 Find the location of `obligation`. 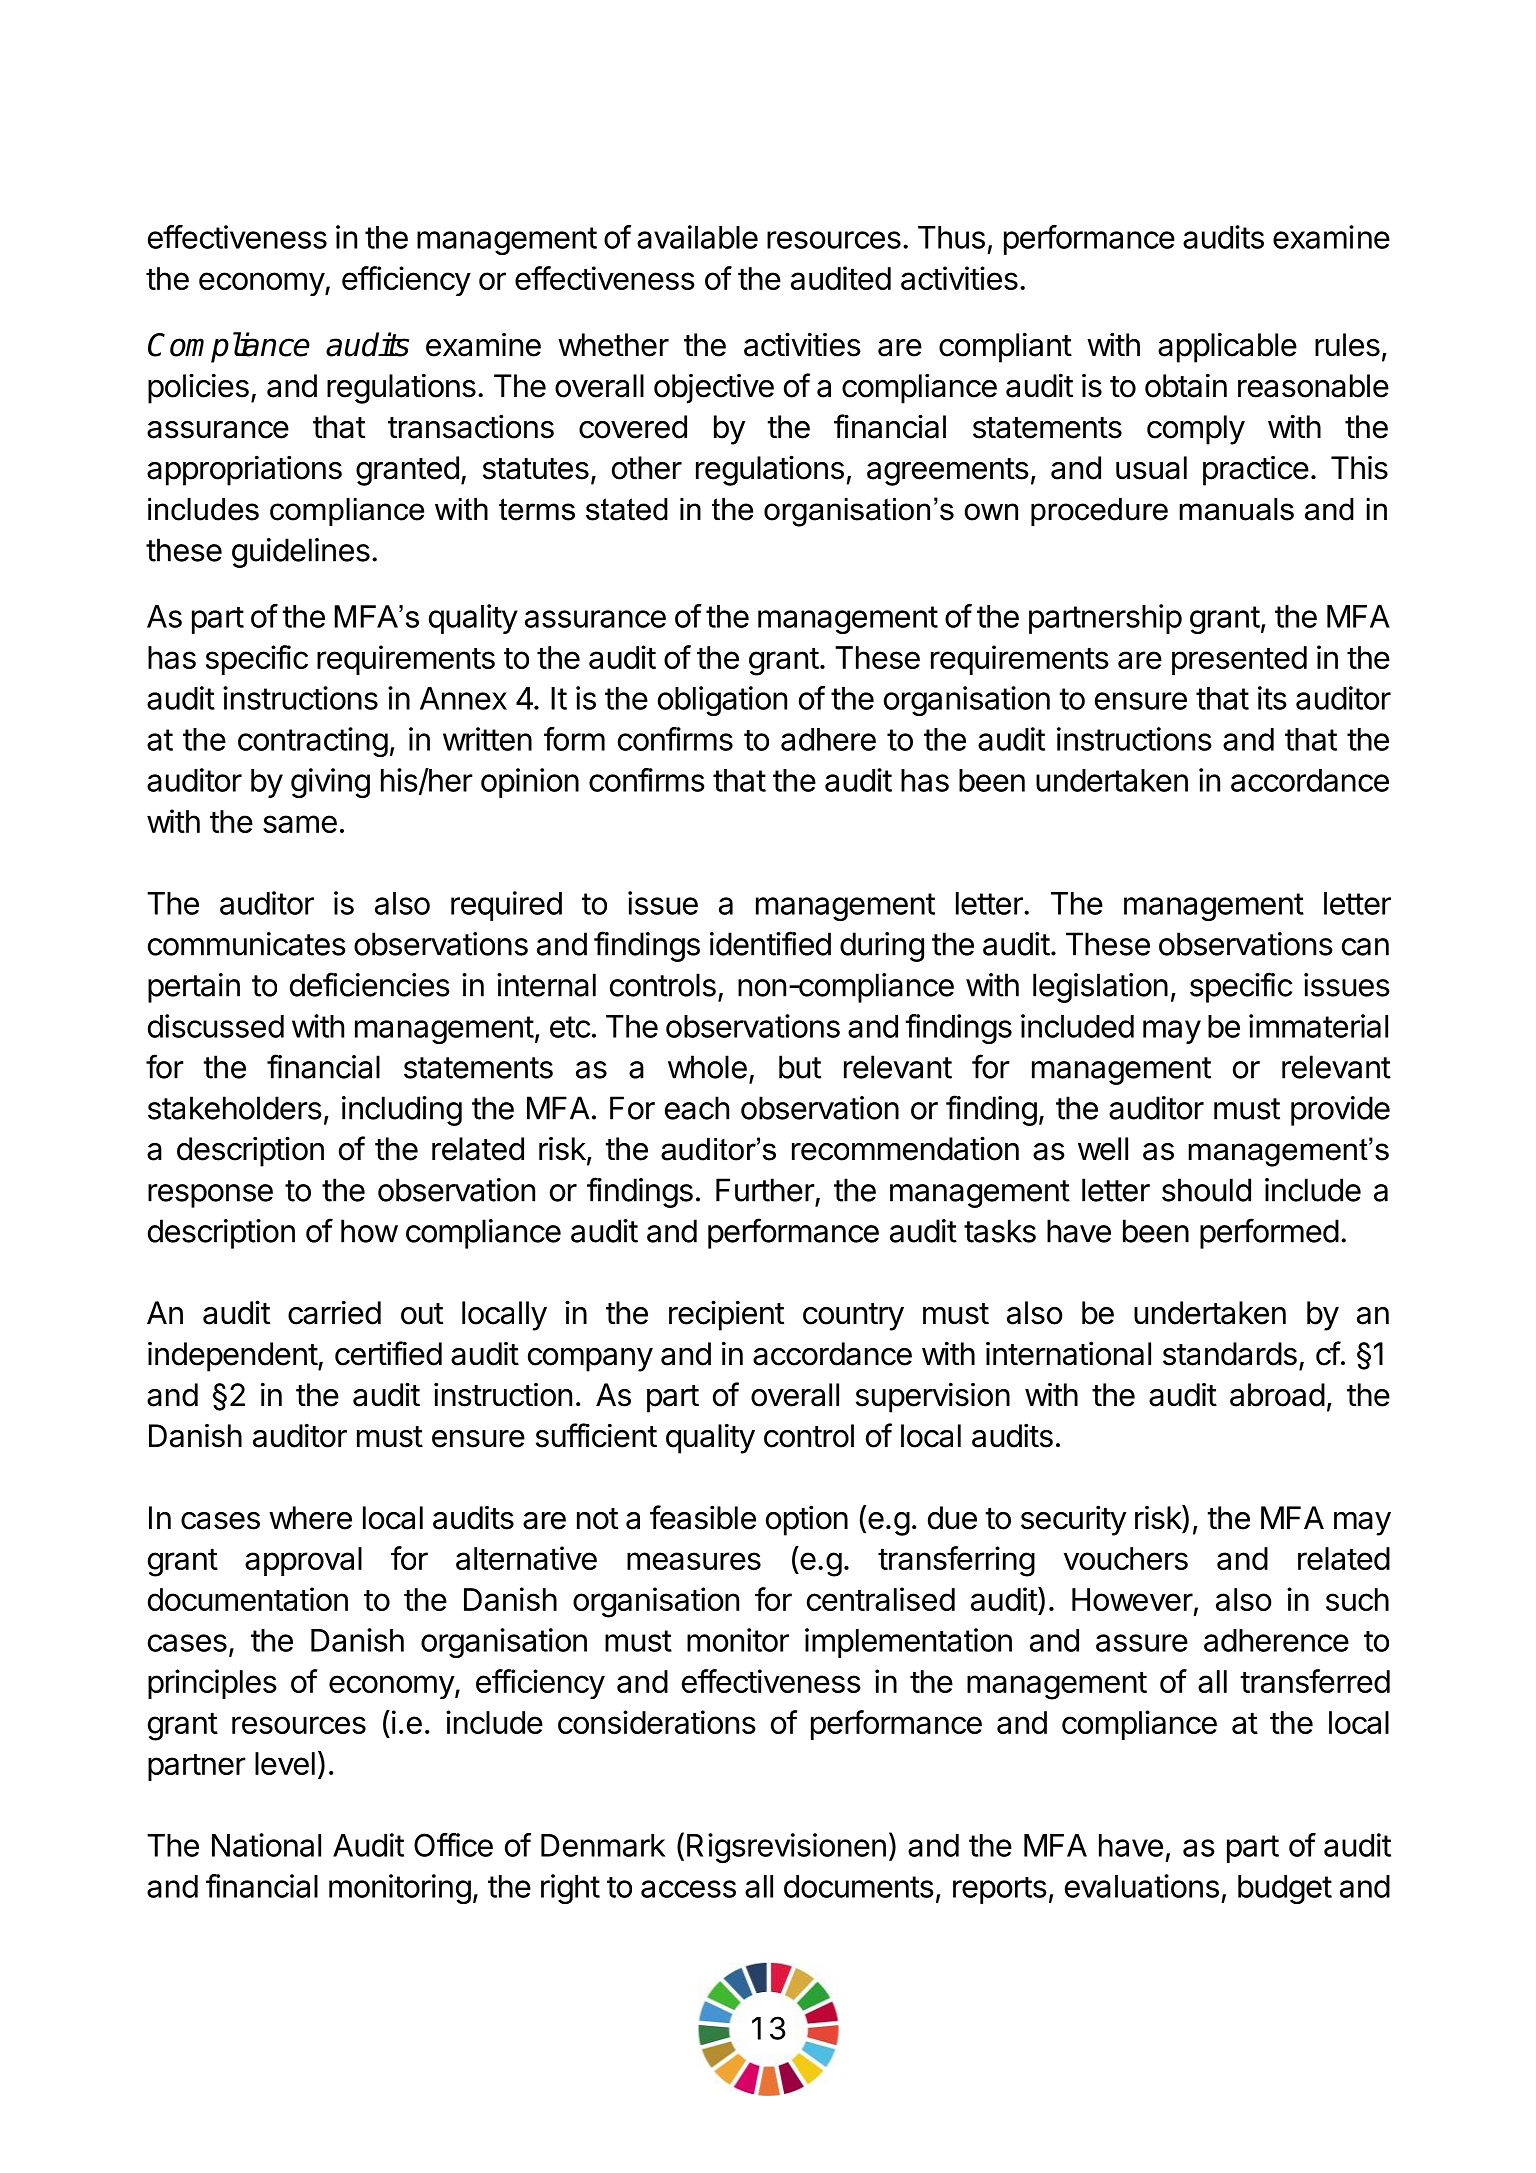

obligation is located at coordinates (722, 701).
